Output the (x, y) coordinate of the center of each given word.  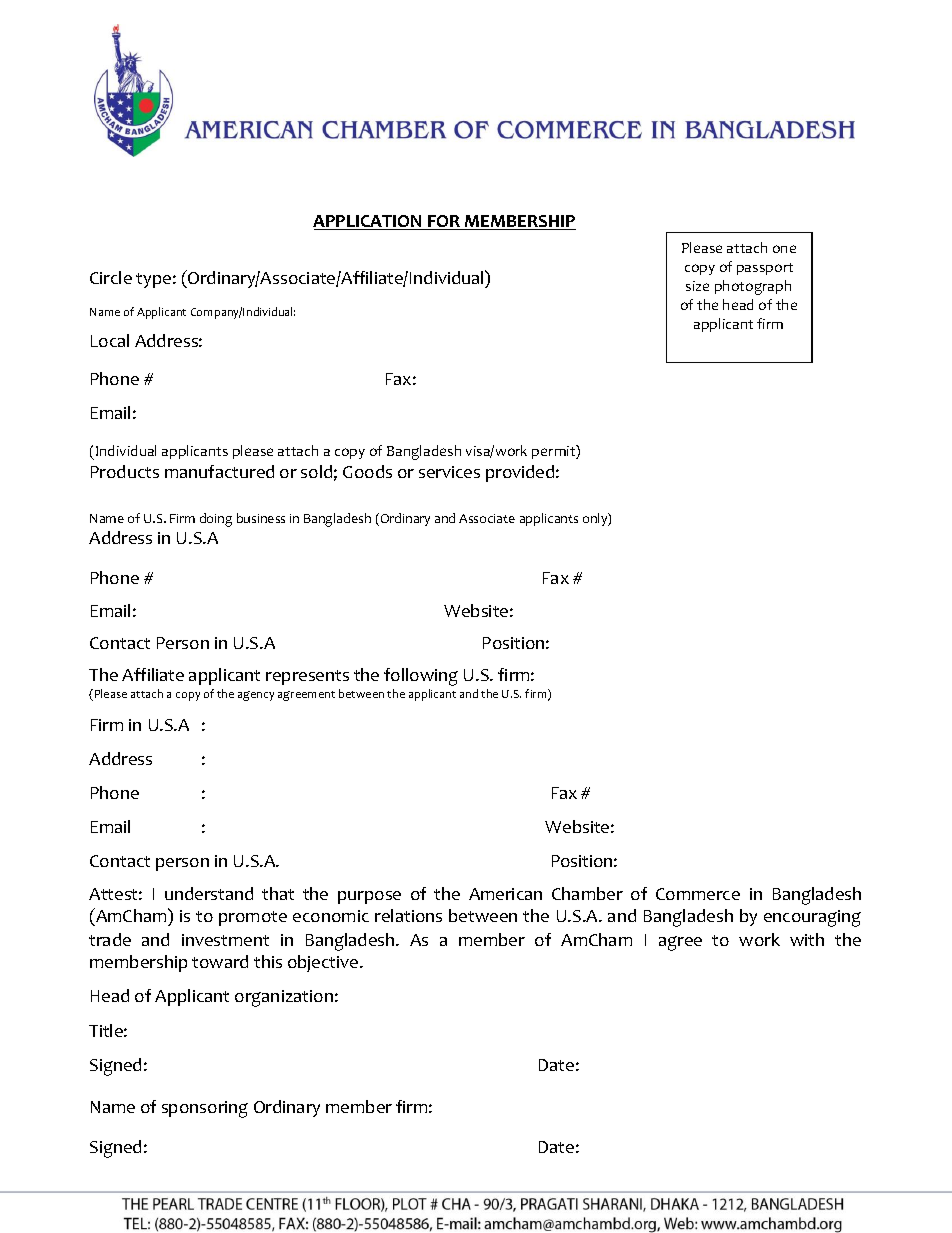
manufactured (219, 471)
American (505, 894)
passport (765, 269)
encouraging (812, 918)
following (421, 677)
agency (256, 696)
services (449, 472)
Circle (111, 277)
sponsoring (205, 1109)
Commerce (698, 894)
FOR (444, 222)
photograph (753, 287)
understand (209, 893)
